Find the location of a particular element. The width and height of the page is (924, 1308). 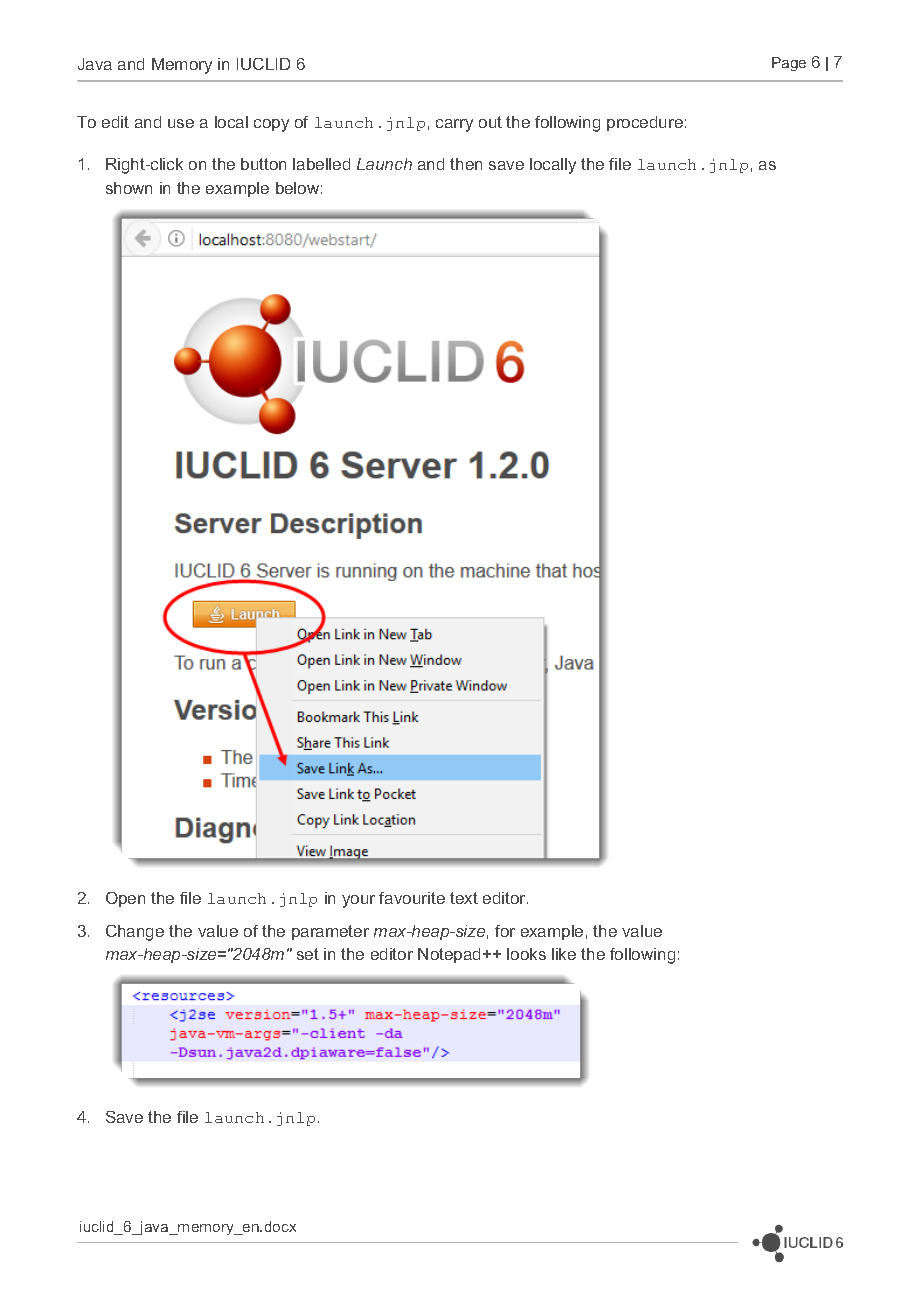

Open is located at coordinates (125, 899).
